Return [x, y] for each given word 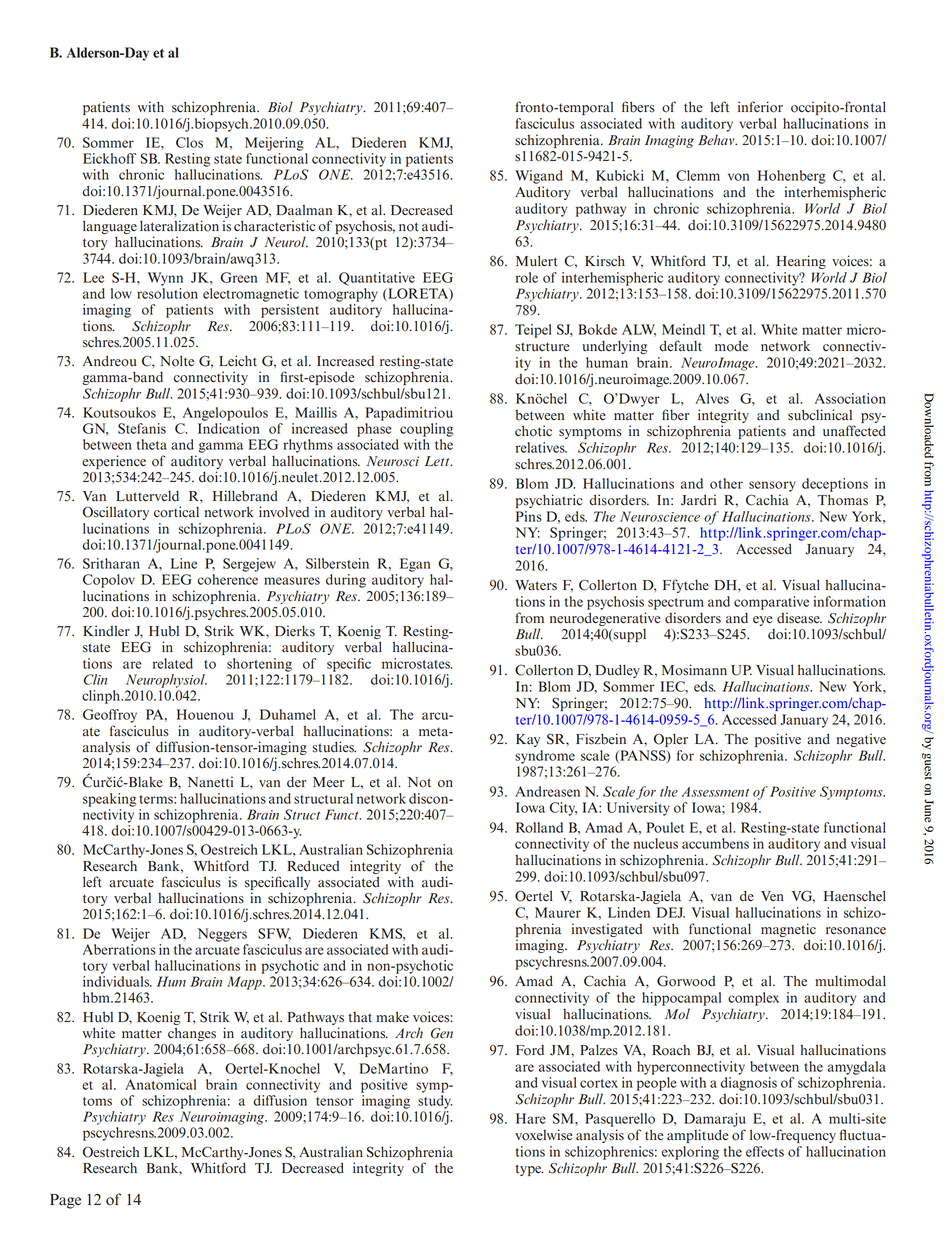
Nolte [177, 361]
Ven [772, 896]
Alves [712, 398]
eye [762, 621]
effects [765, 1151]
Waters [536, 585]
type [529, 1170]
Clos [189, 142]
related [173, 663]
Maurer [558, 912]
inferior [760, 107]
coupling [426, 430]
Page [65, 1201]
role [527, 277]
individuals [117, 981]
